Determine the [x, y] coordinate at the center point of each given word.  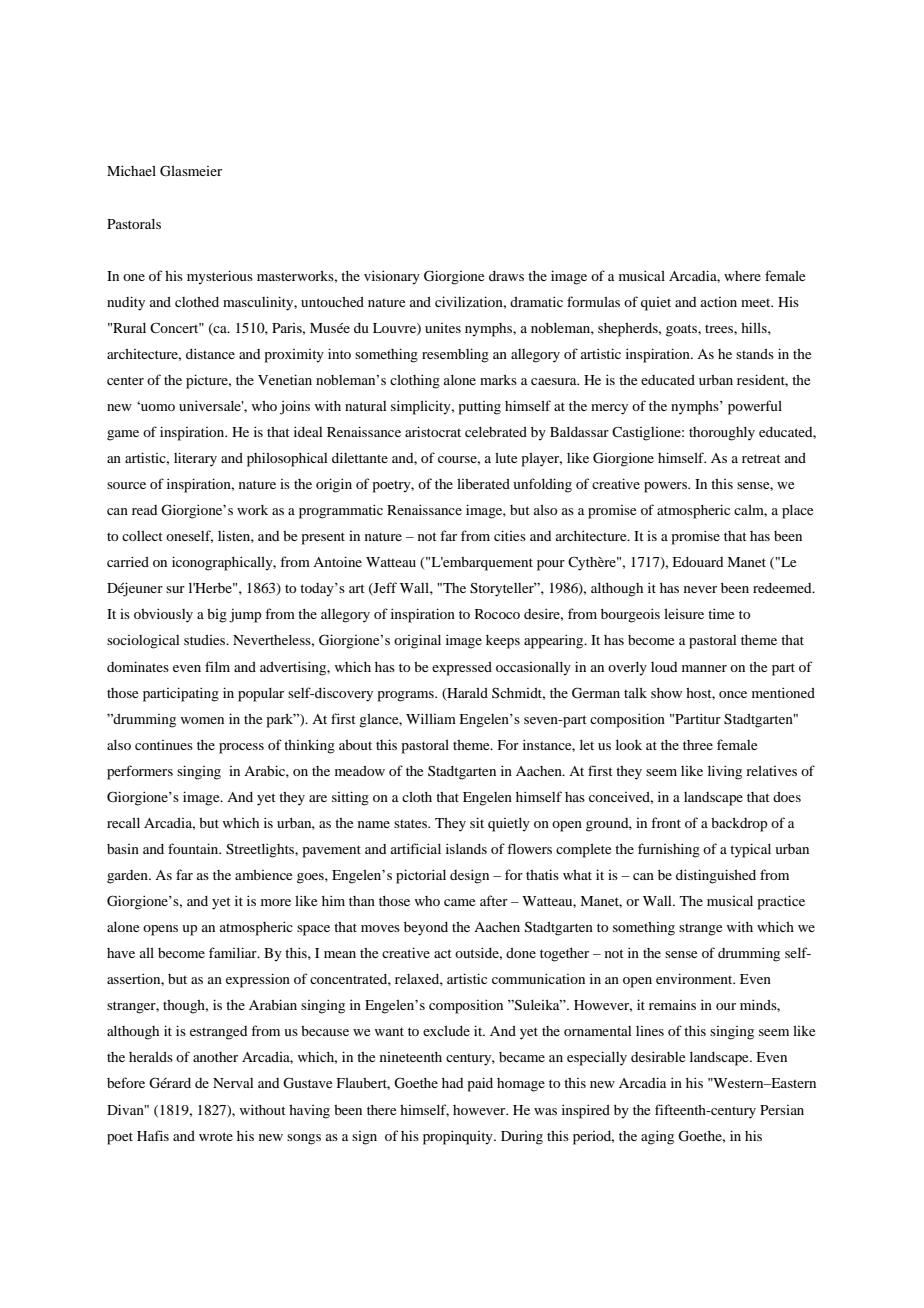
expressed [462, 669]
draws [506, 276]
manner [704, 668]
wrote [216, 1136]
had [452, 1083]
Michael [131, 170]
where [742, 276]
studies [206, 640]
